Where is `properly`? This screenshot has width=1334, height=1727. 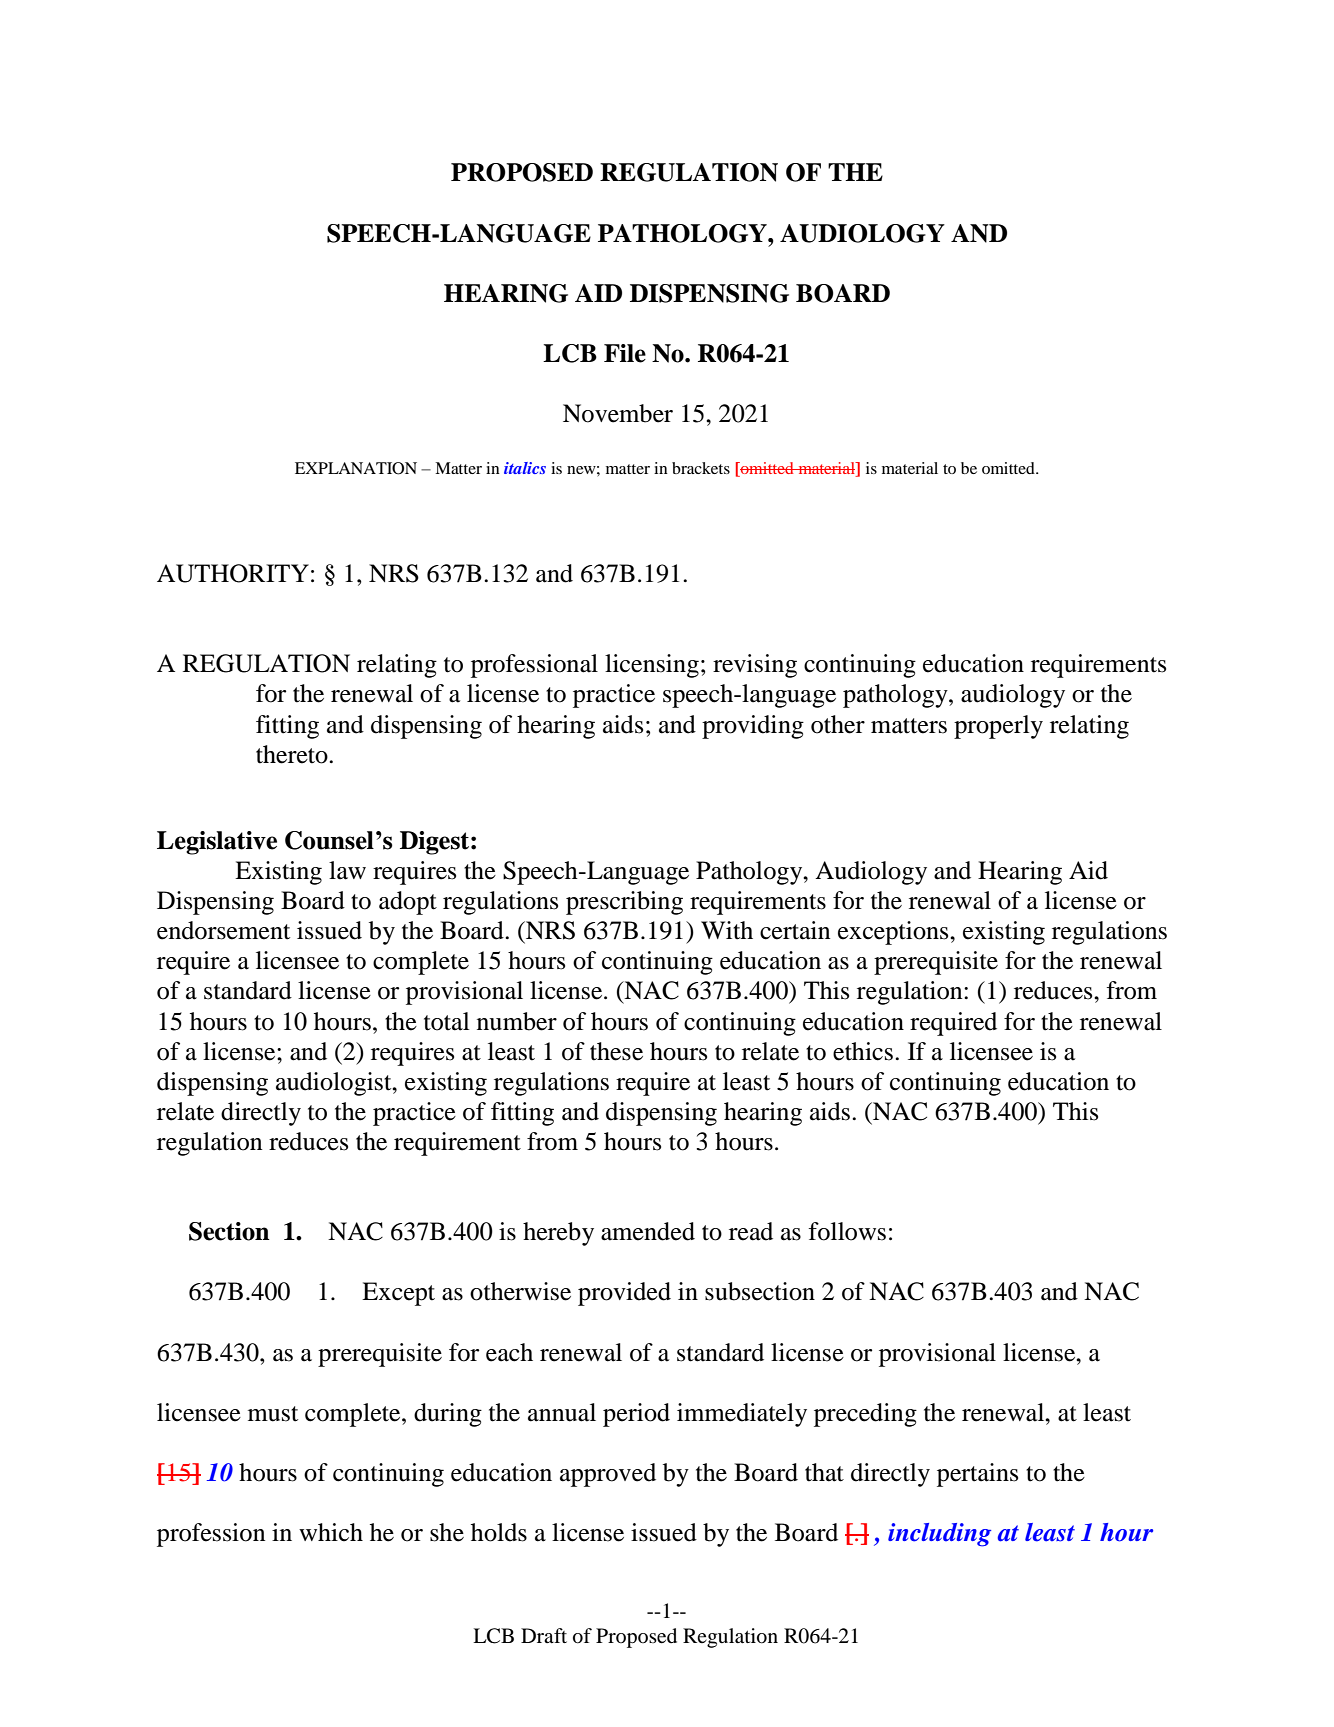
properly is located at coordinates (998, 727).
